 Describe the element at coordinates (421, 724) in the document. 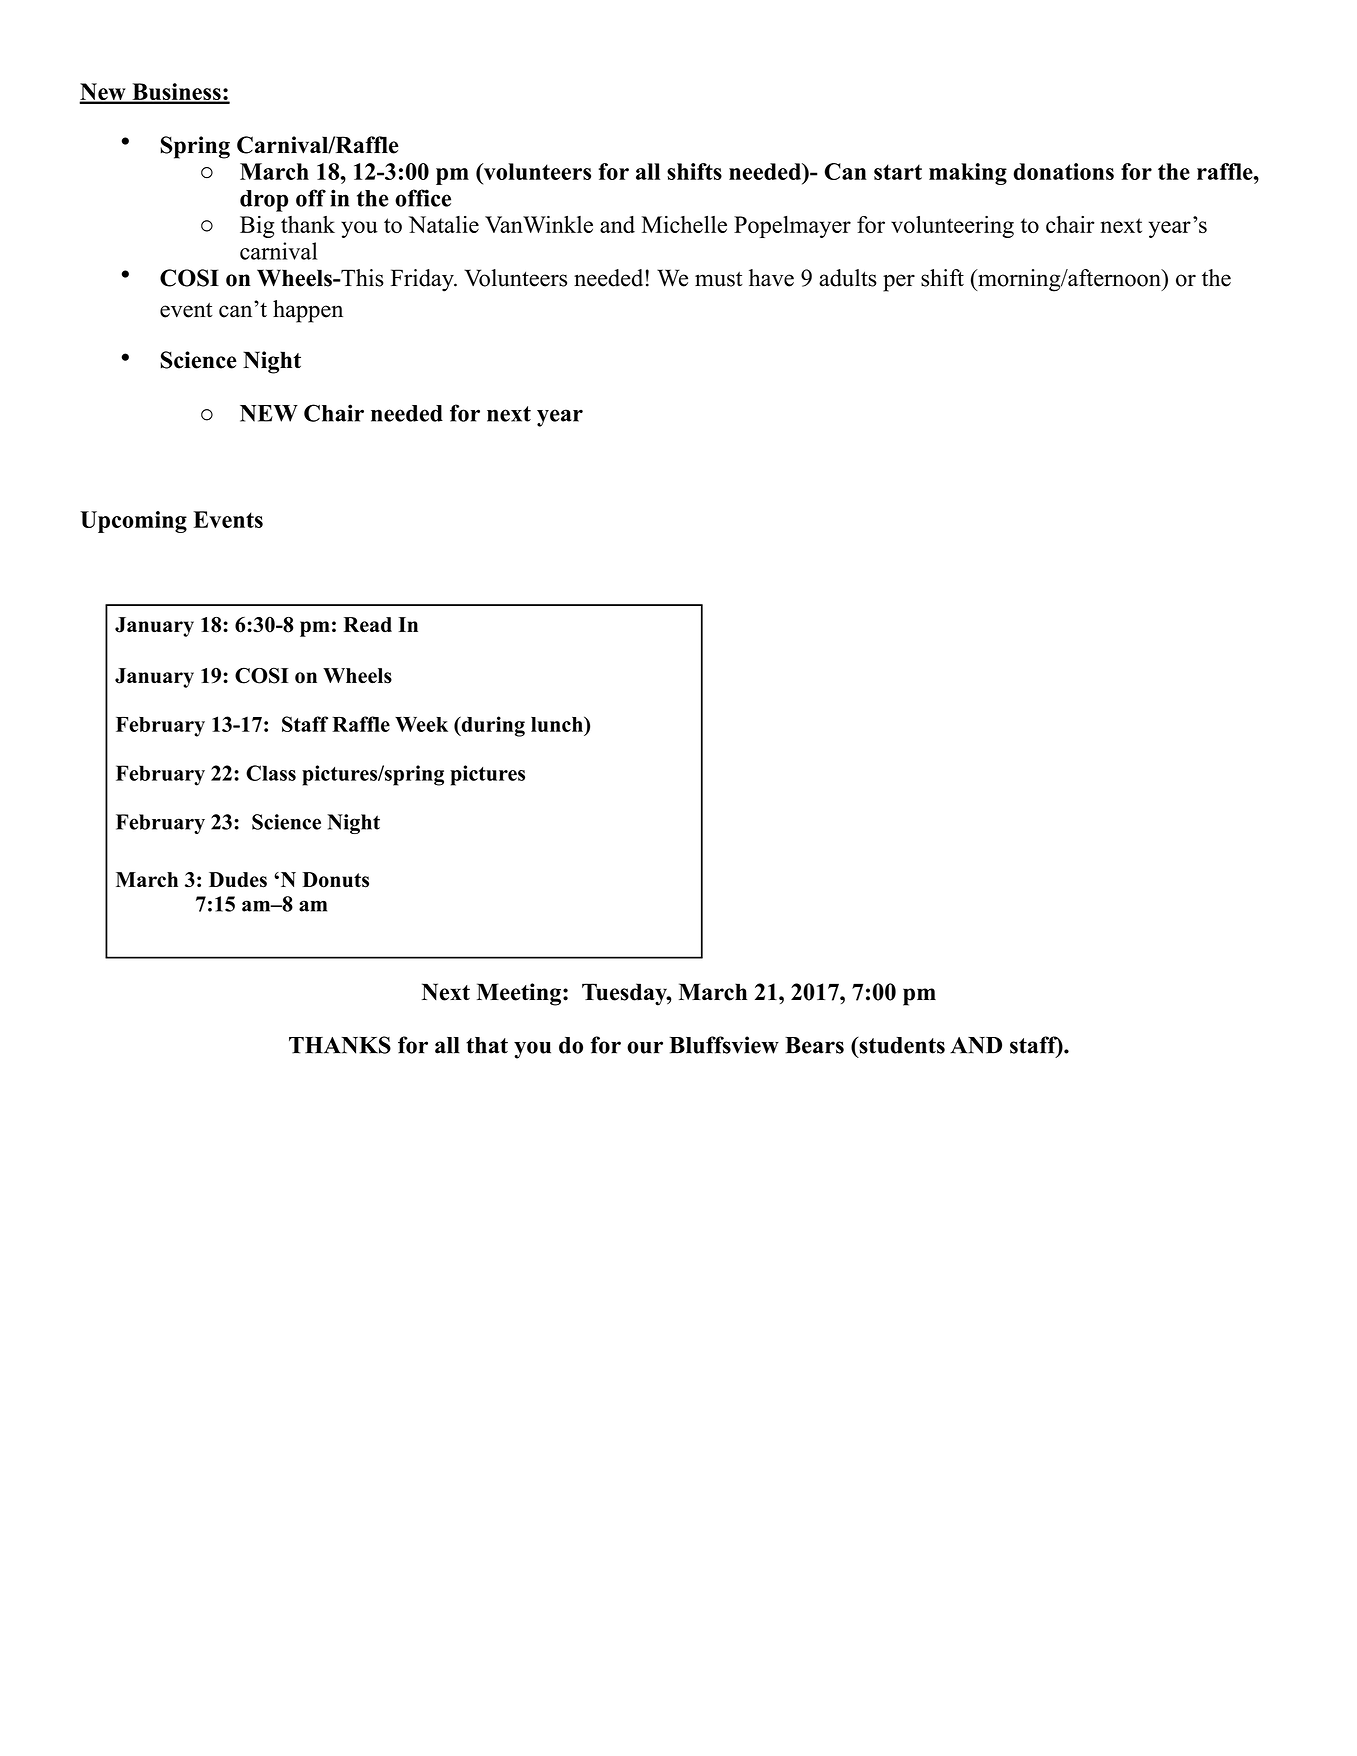

I see `Week` at that location.
